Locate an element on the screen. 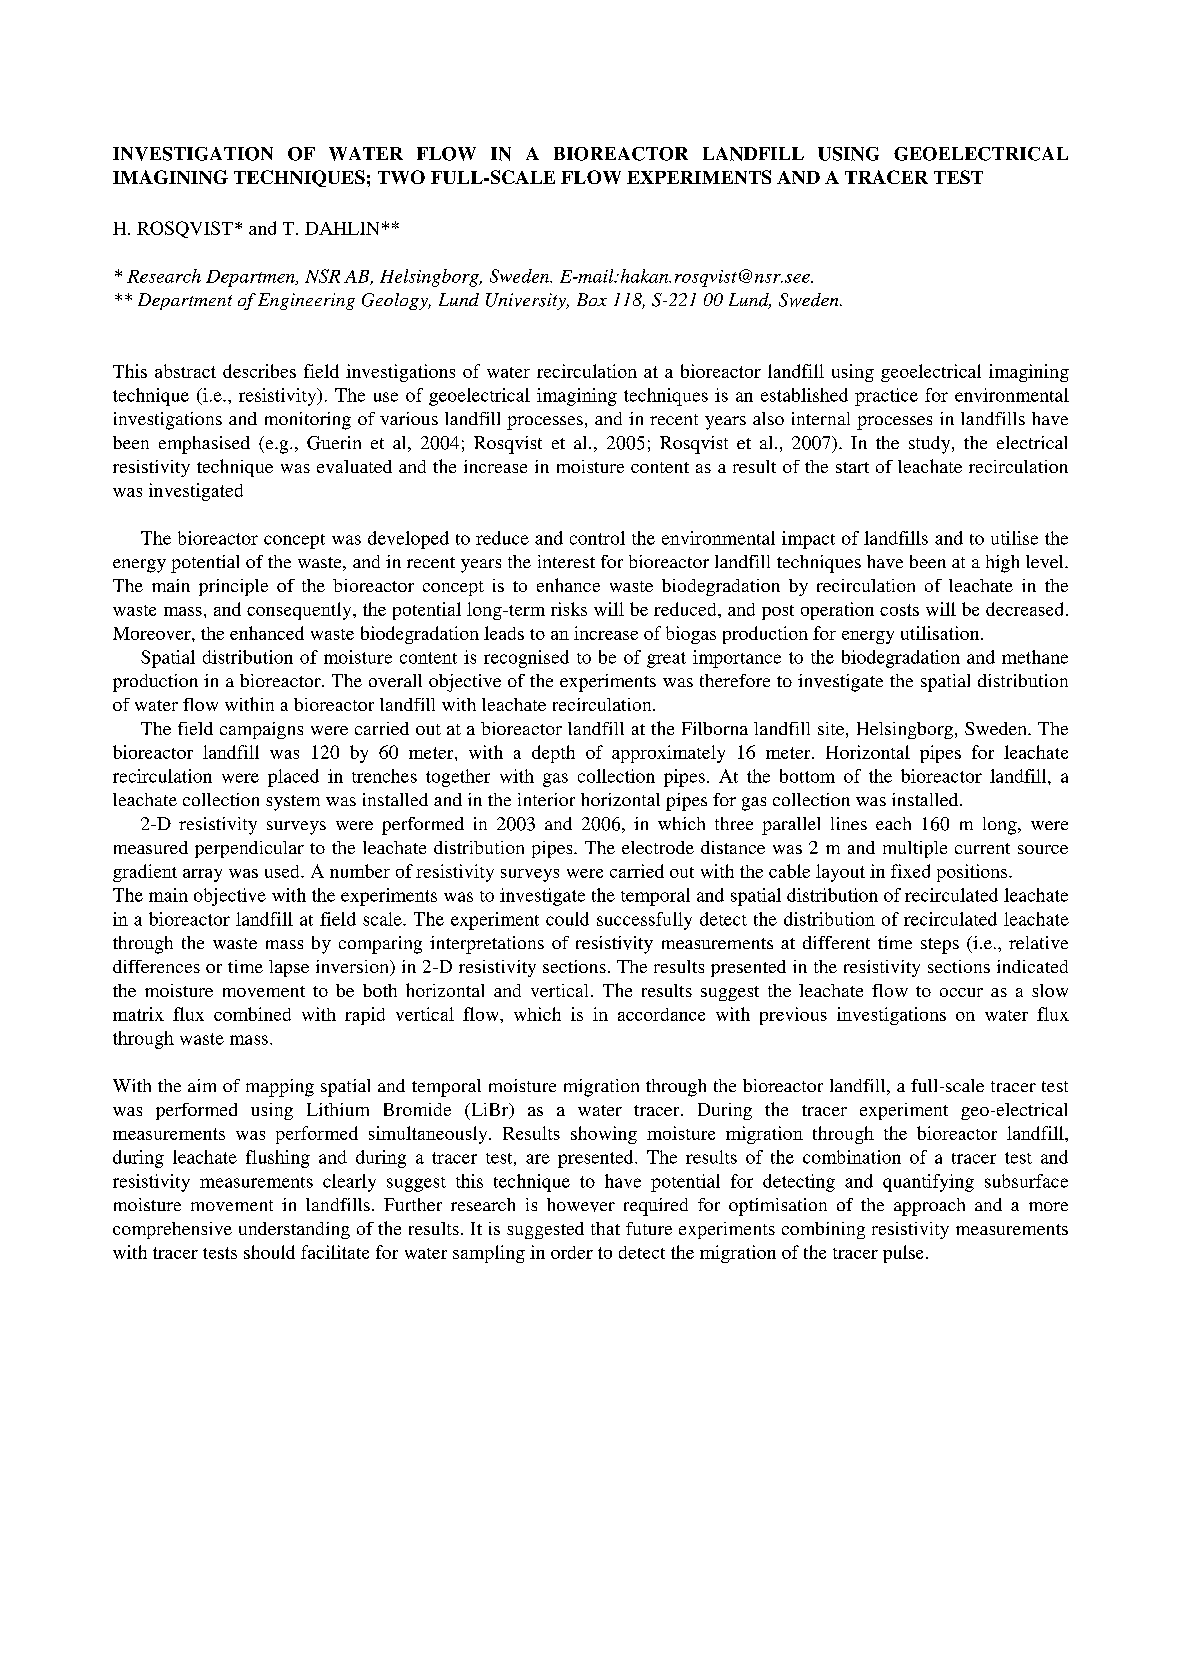  Box is located at coordinates (592, 299).
